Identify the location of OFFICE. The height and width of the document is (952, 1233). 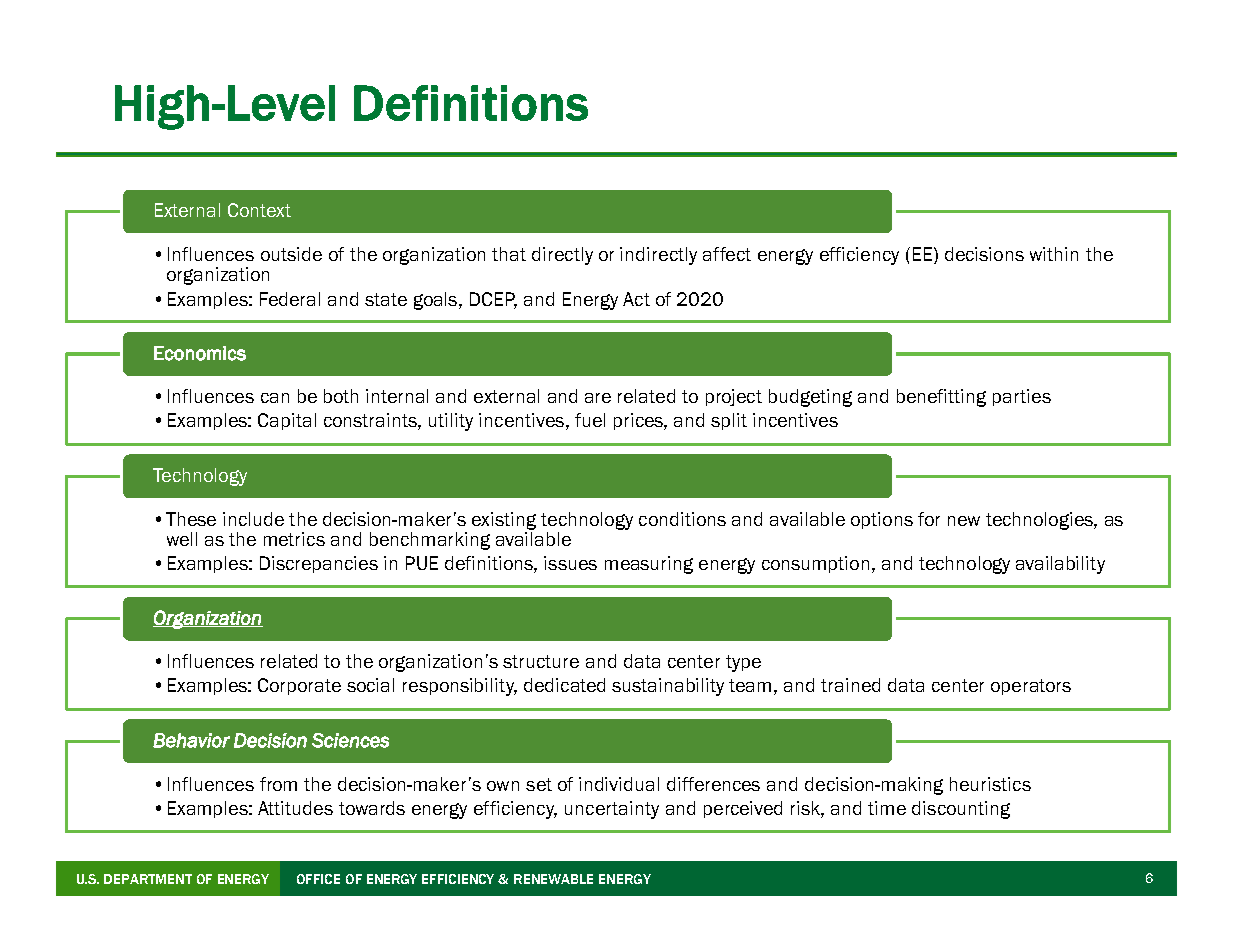
(318, 879).
